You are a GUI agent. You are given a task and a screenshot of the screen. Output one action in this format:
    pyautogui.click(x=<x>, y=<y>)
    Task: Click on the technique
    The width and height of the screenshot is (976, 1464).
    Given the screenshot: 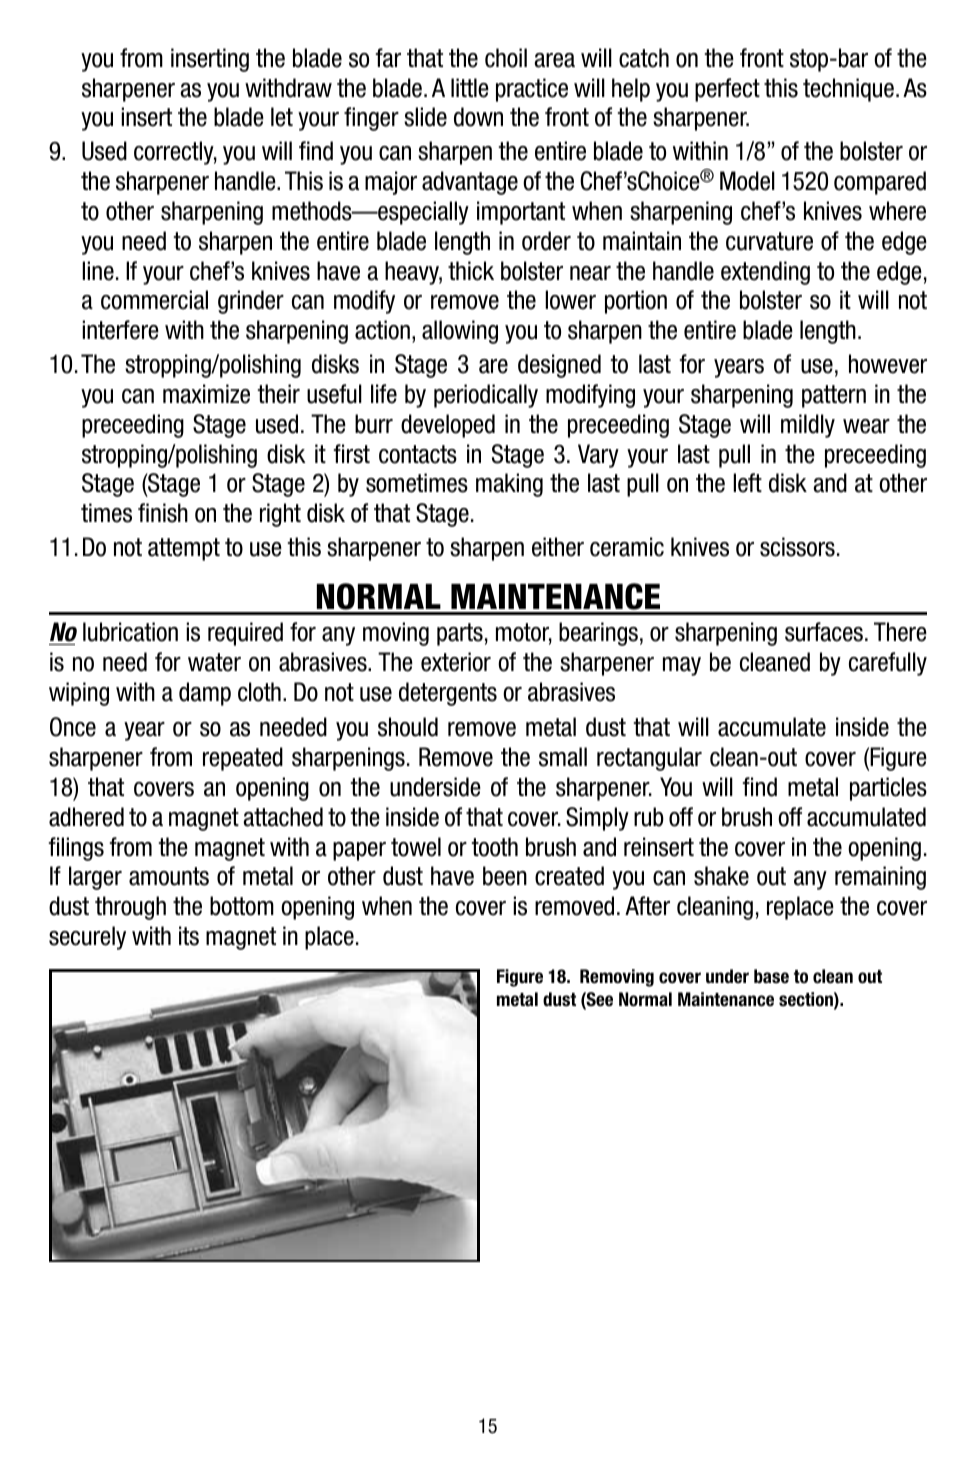 What is the action you would take?
    pyautogui.click(x=848, y=90)
